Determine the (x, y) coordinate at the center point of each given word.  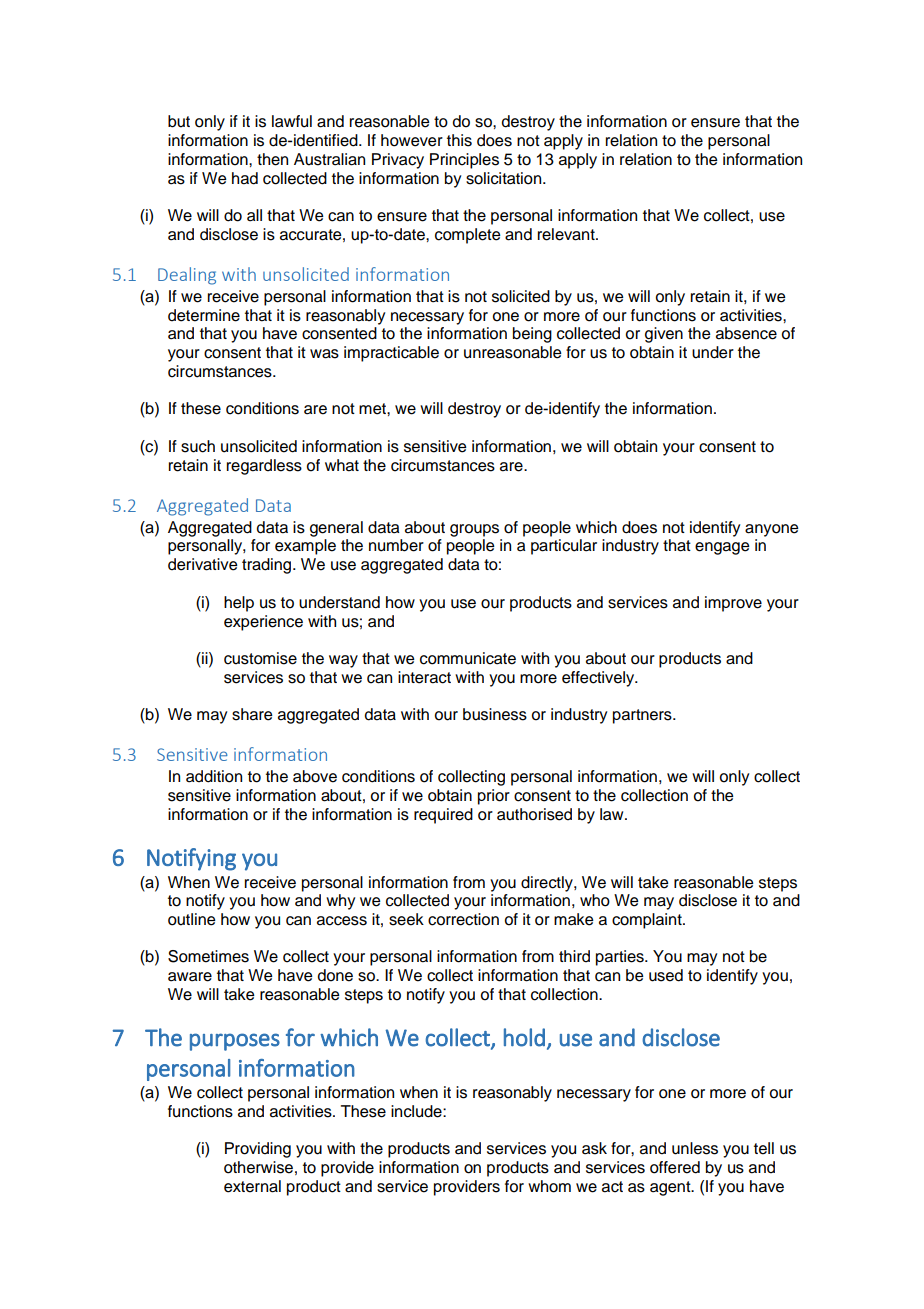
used (666, 975)
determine (204, 315)
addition (214, 776)
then (272, 159)
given (664, 335)
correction (463, 919)
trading (268, 566)
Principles (464, 161)
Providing (258, 1150)
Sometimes (208, 956)
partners (643, 716)
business (495, 714)
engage (722, 548)
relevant (567, 234)
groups (474, 530)
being (532, 335)
